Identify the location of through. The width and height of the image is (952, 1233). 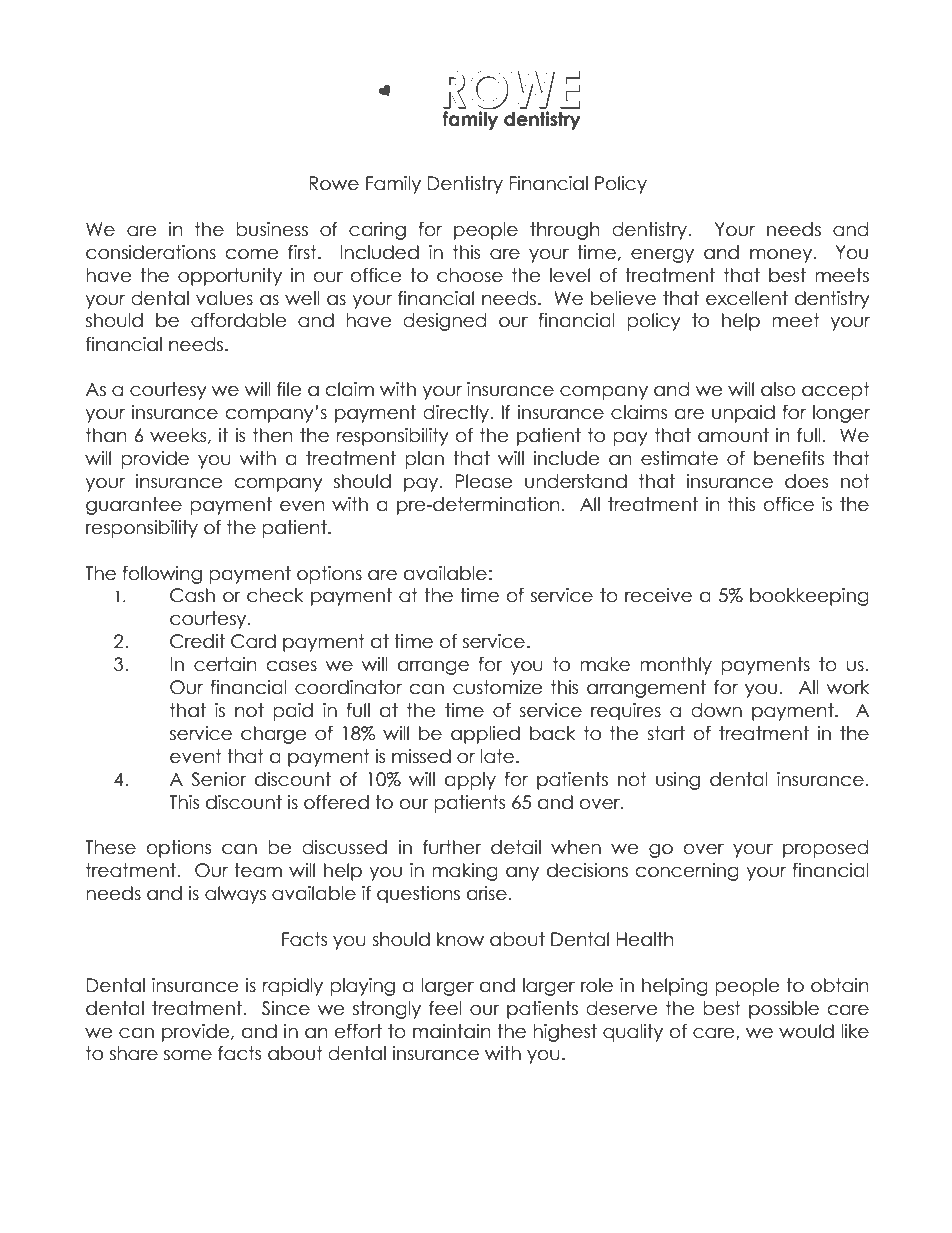
(565, 231).
